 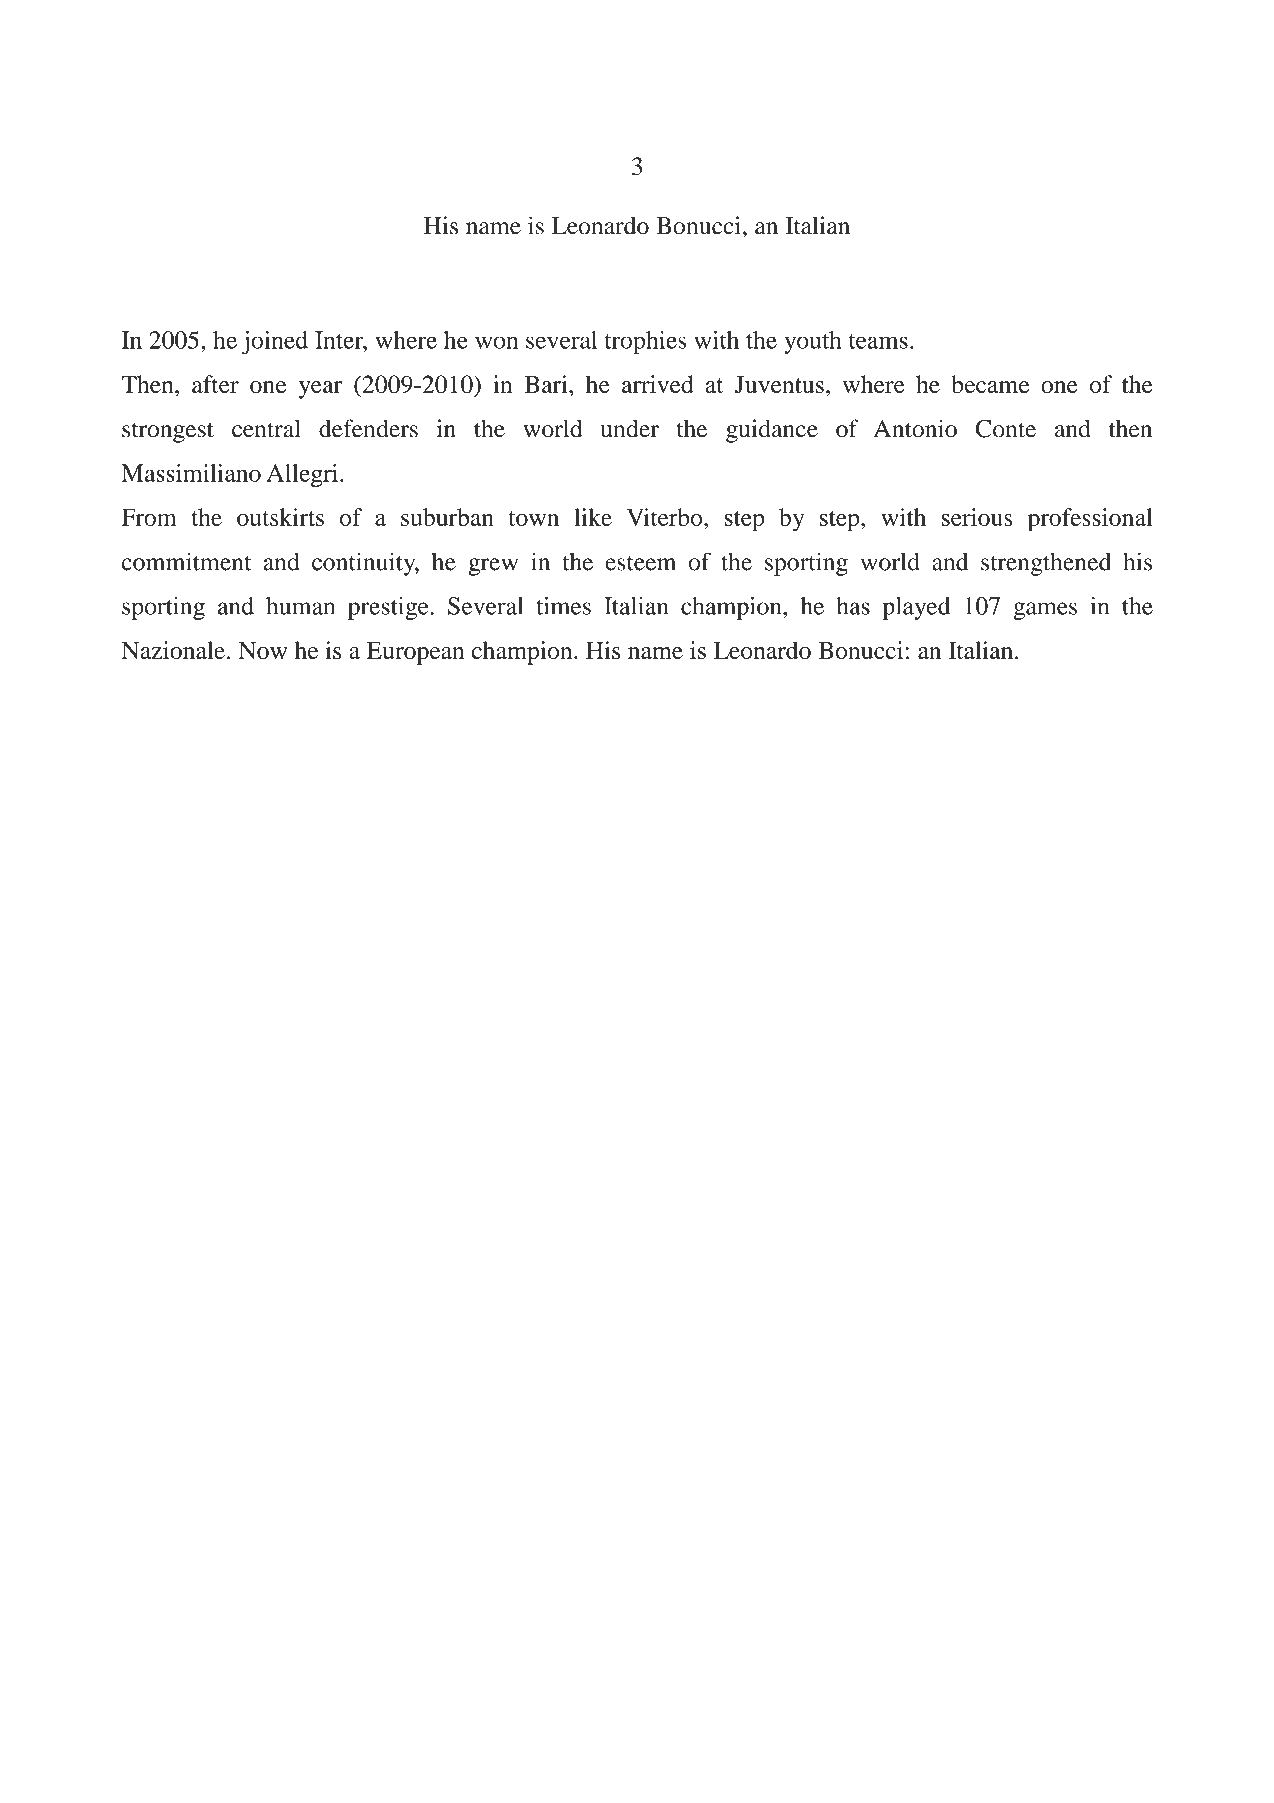 I want to click on joined, so click(x=275, y=342).
